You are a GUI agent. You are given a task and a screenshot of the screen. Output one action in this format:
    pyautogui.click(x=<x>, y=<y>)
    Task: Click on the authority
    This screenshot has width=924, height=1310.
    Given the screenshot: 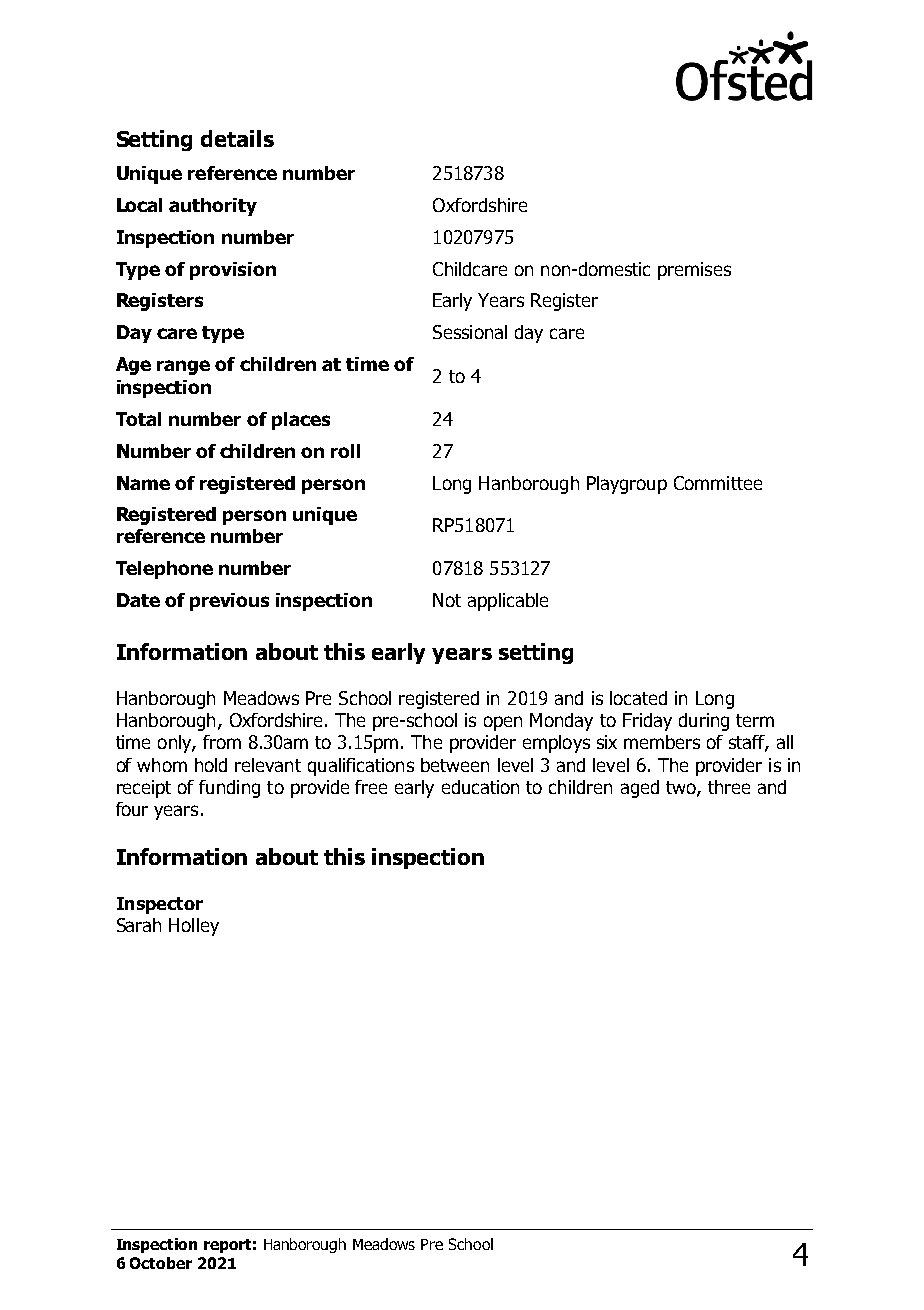 What is the action you would take?
    pyautogui.click(x=213, y=207)
